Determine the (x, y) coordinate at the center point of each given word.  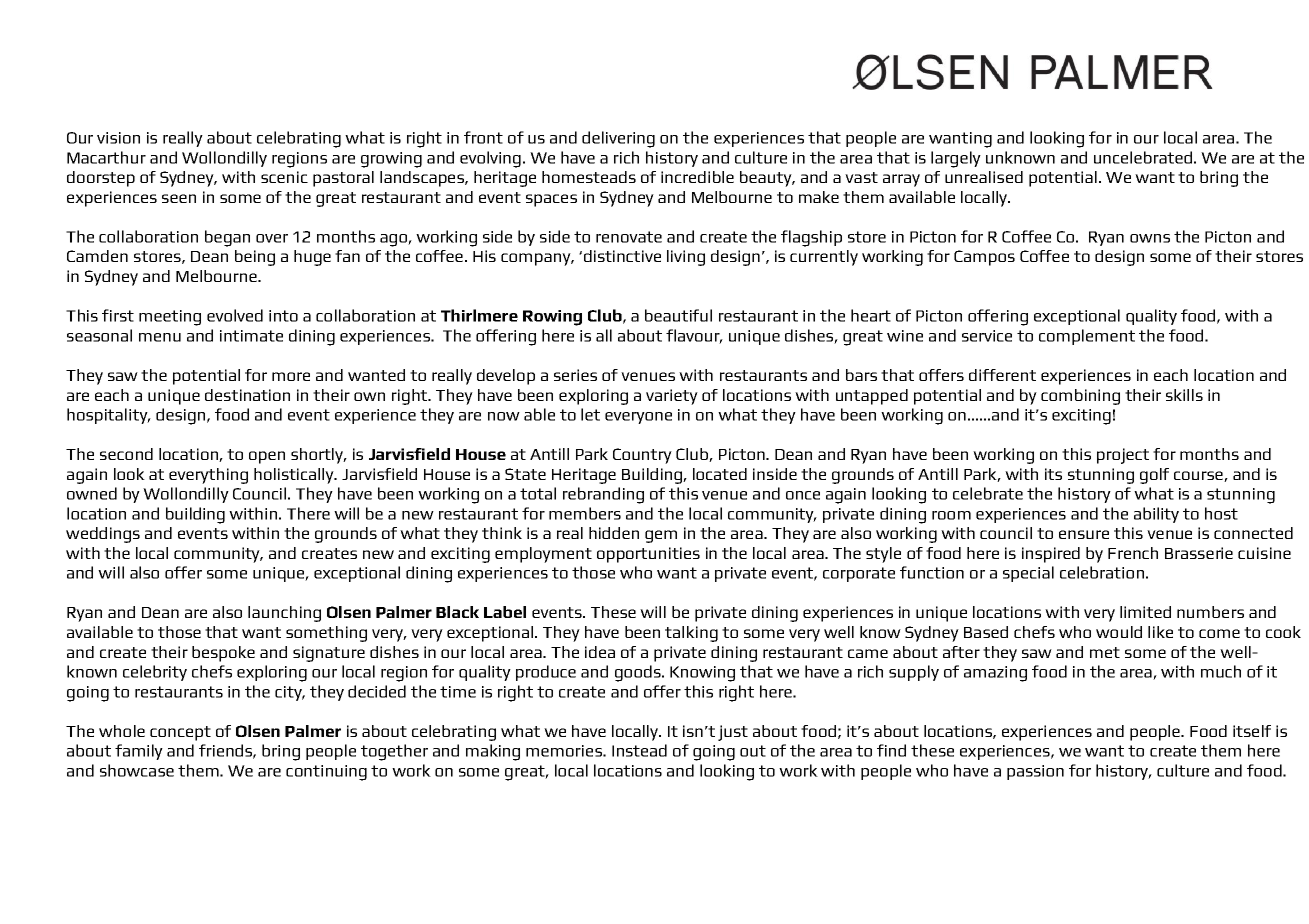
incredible (697, 177)
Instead (639, 750)
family (139, 752)
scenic (284, 177)
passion (1035, 772)
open (267, 457)
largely (956, 159)
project (1123, 456)
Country (642, 456)
